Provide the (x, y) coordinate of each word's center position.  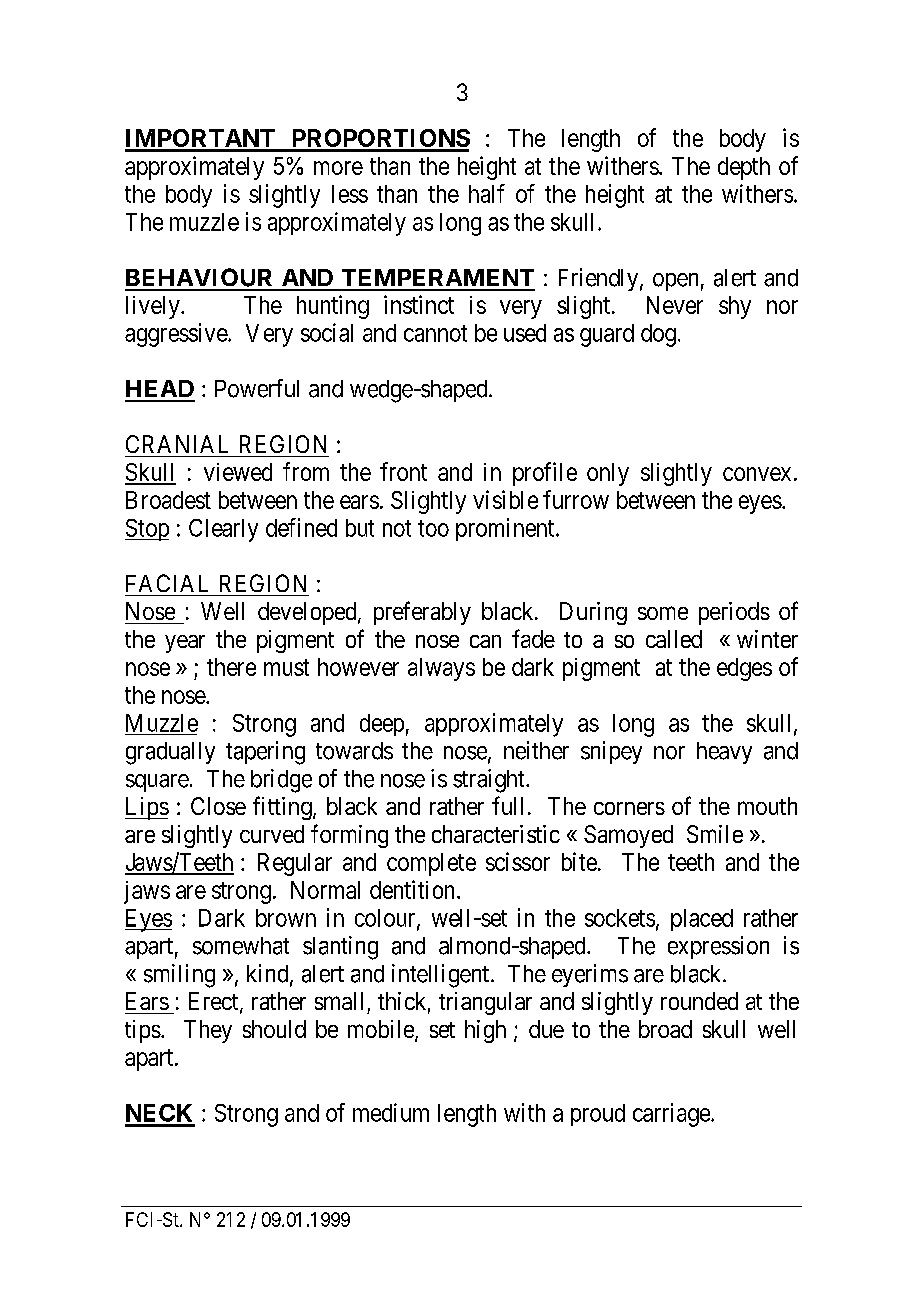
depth (744, 168)
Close (218, 806)
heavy (724, 753)
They (208, 1031)
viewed (238, 472)
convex (757, 474)
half (487, 193)
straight (490, 781)
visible (505, 499)
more (338, 168)
